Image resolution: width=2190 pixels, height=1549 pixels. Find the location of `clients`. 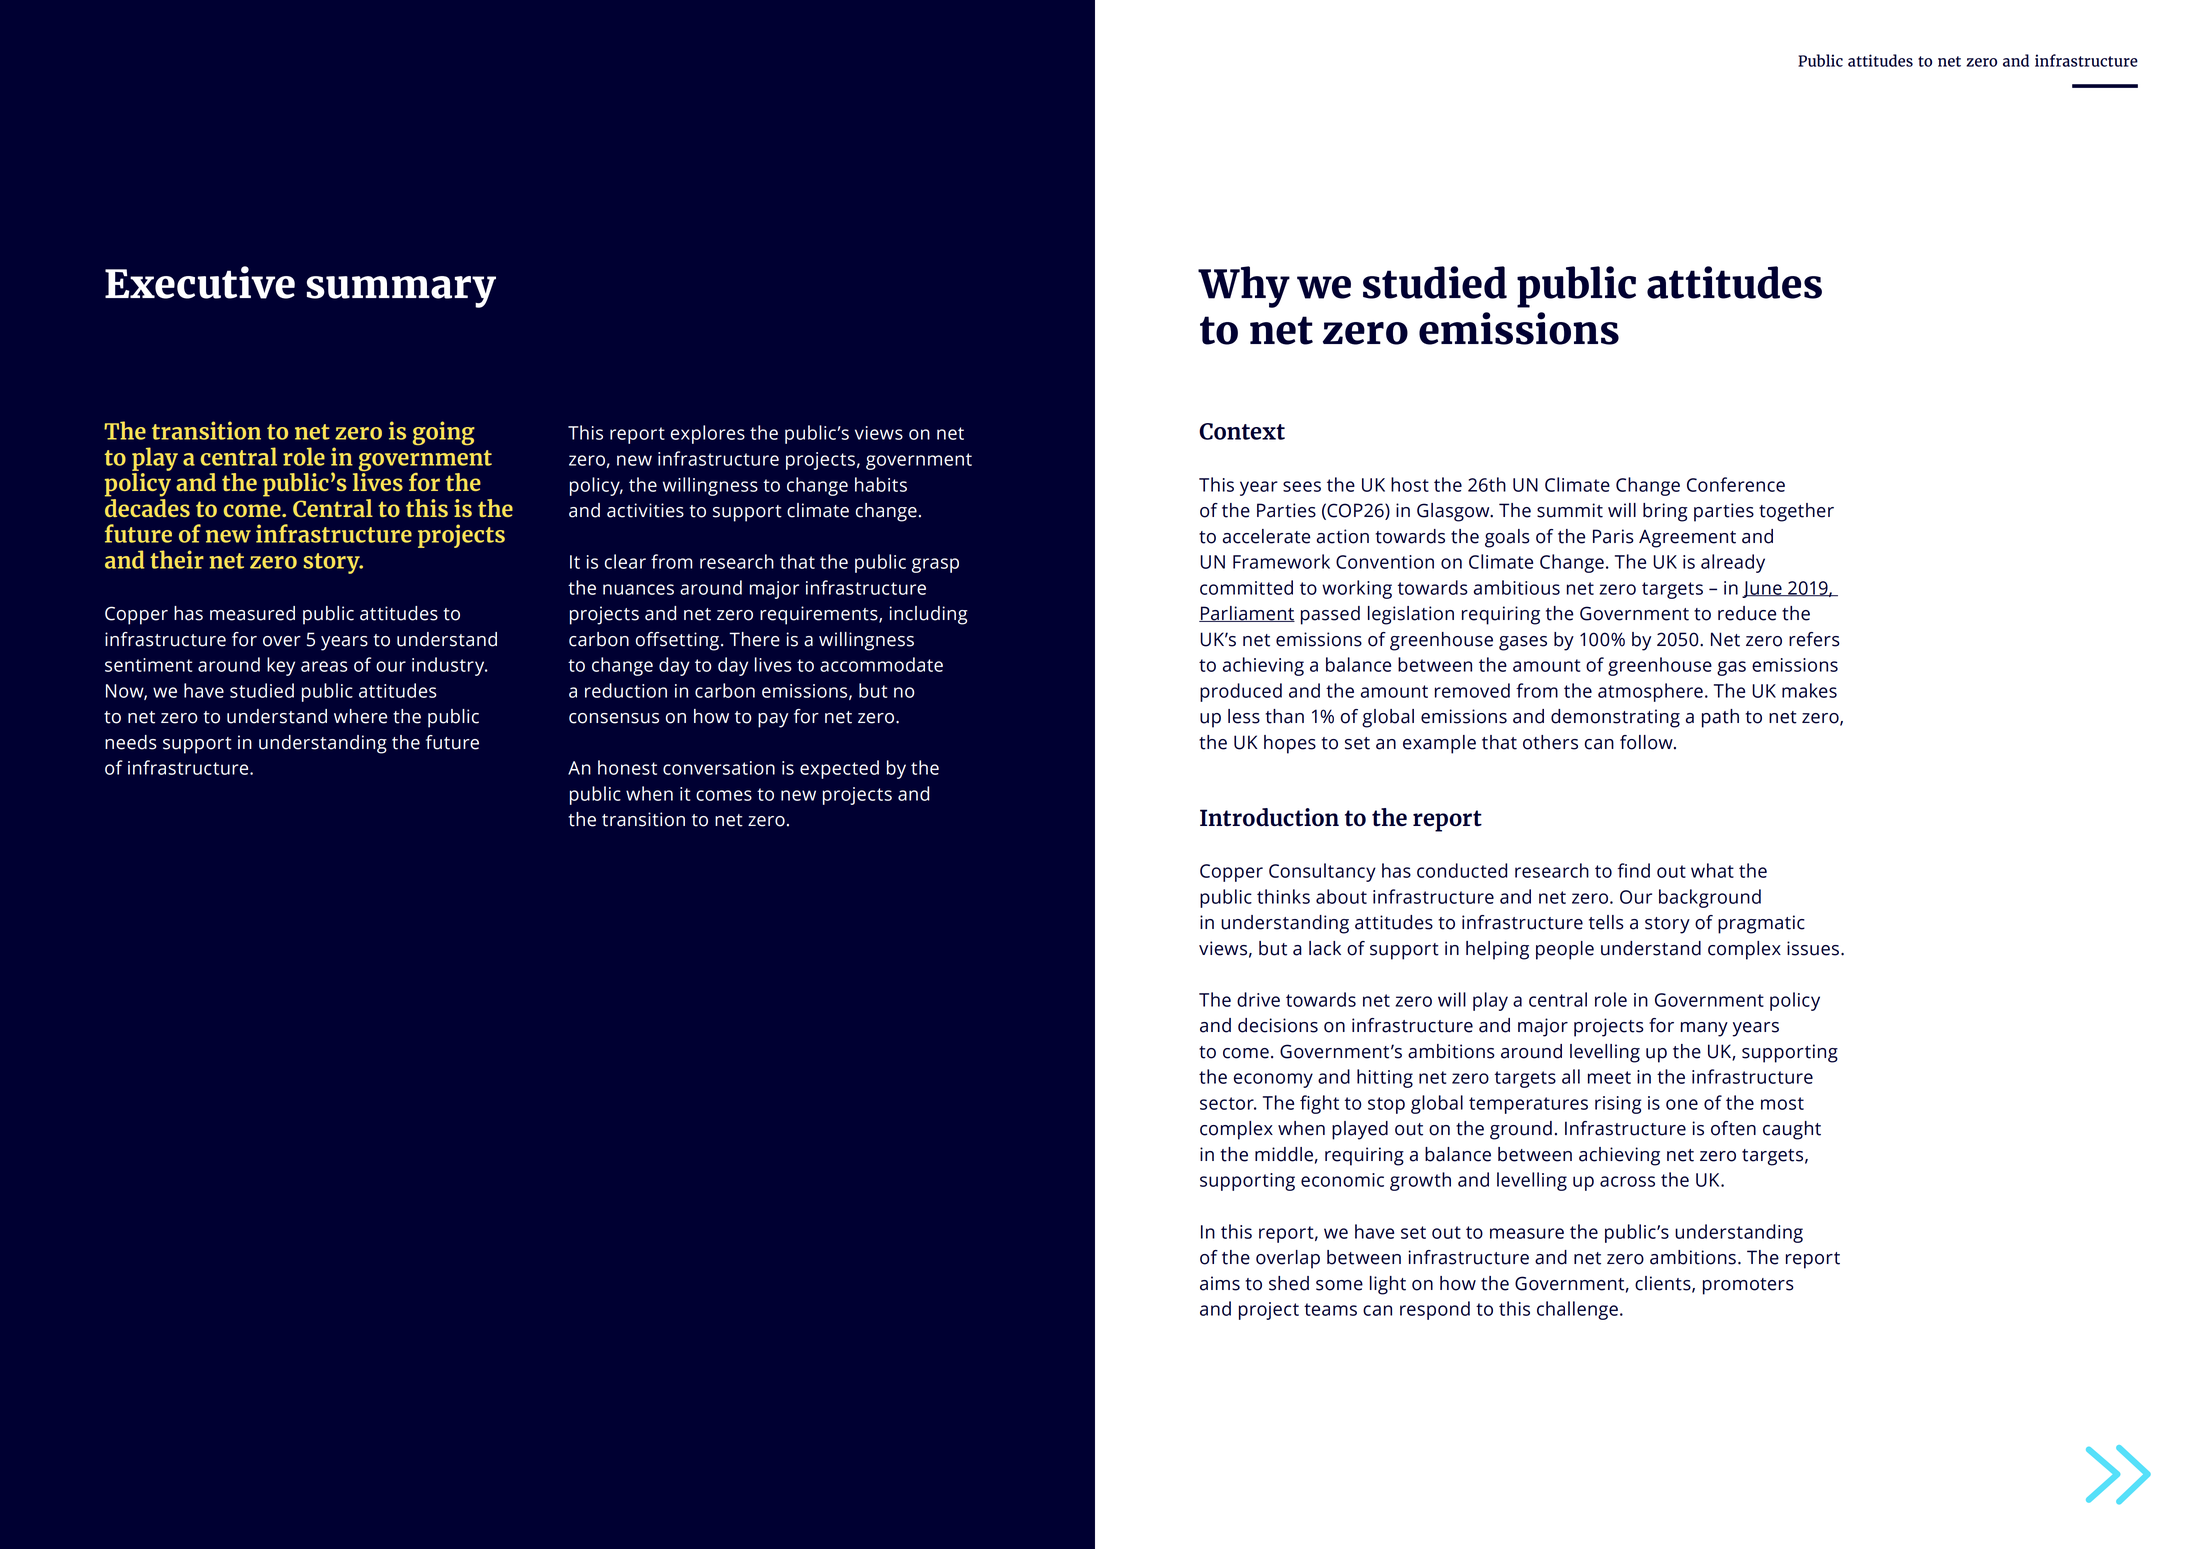

clients is located at coordinates (1664, 1284).
